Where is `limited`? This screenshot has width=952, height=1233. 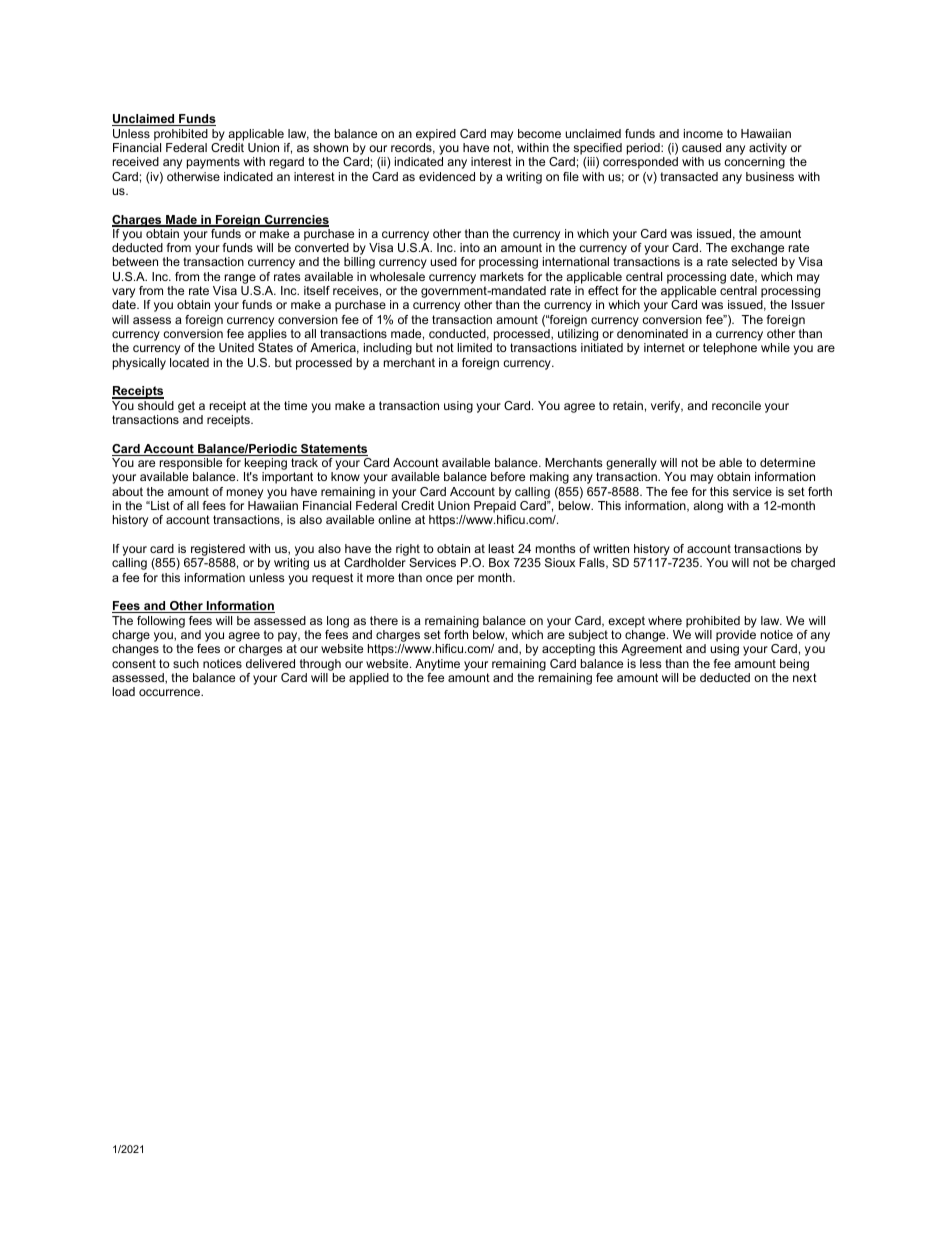
limited is located at coordinates (474, 347).
